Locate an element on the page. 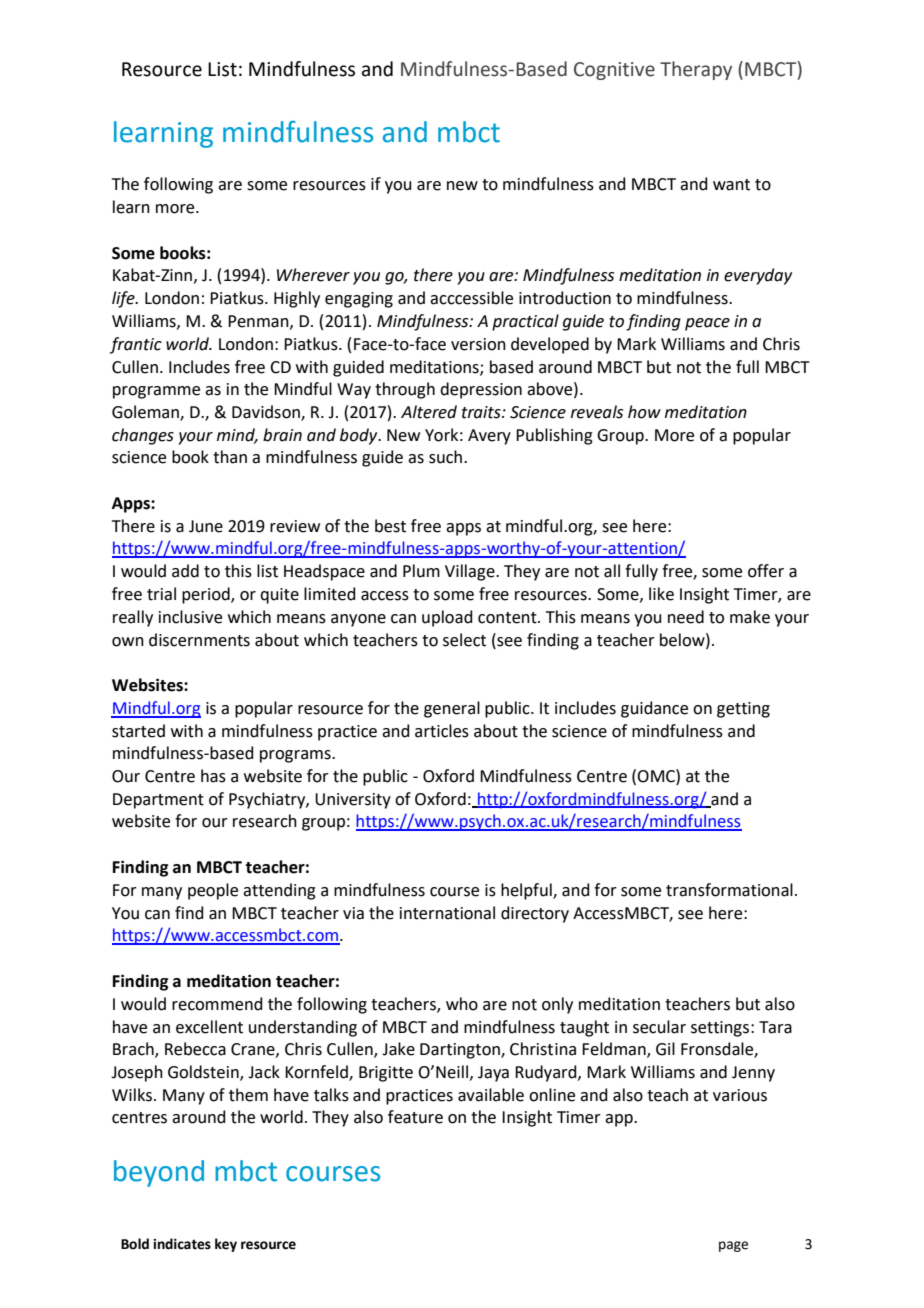  transformational is located at coordinates (729, 890).
